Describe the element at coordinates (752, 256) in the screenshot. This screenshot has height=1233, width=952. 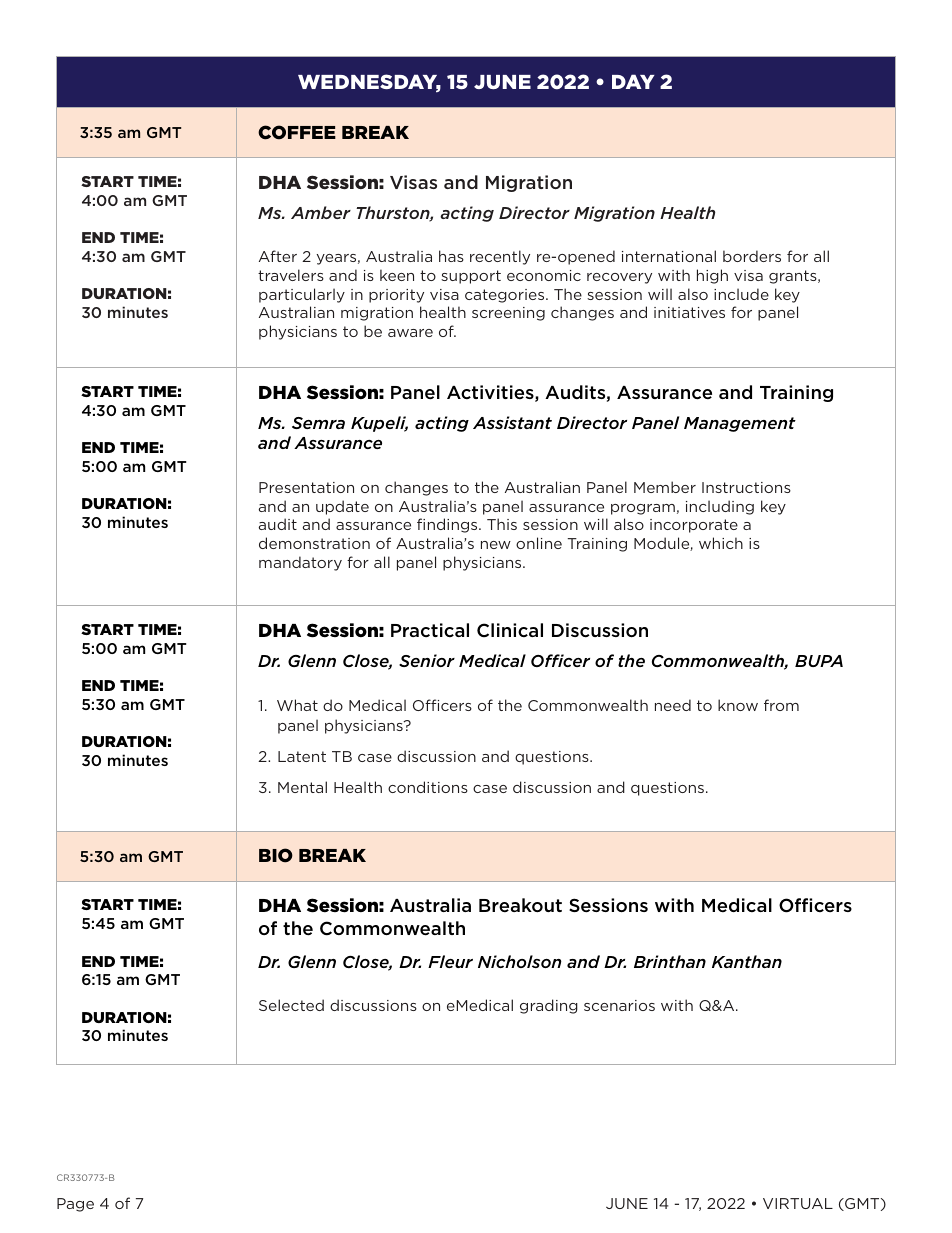
I see `borders` at that location.
